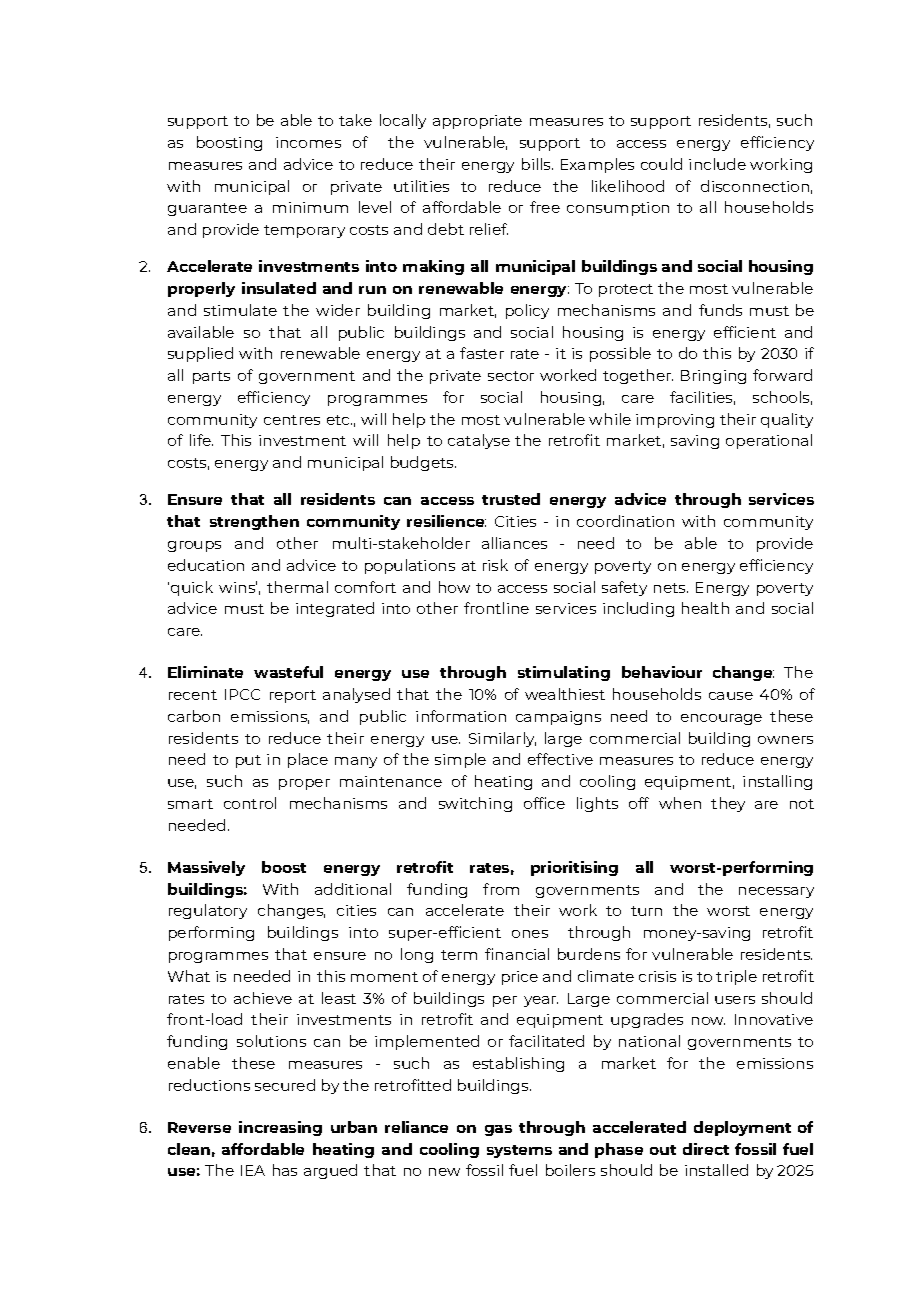  What do you see at coordinates (254, 522) in the image?
I see `strengthen` at bounding box center [254, 522].
